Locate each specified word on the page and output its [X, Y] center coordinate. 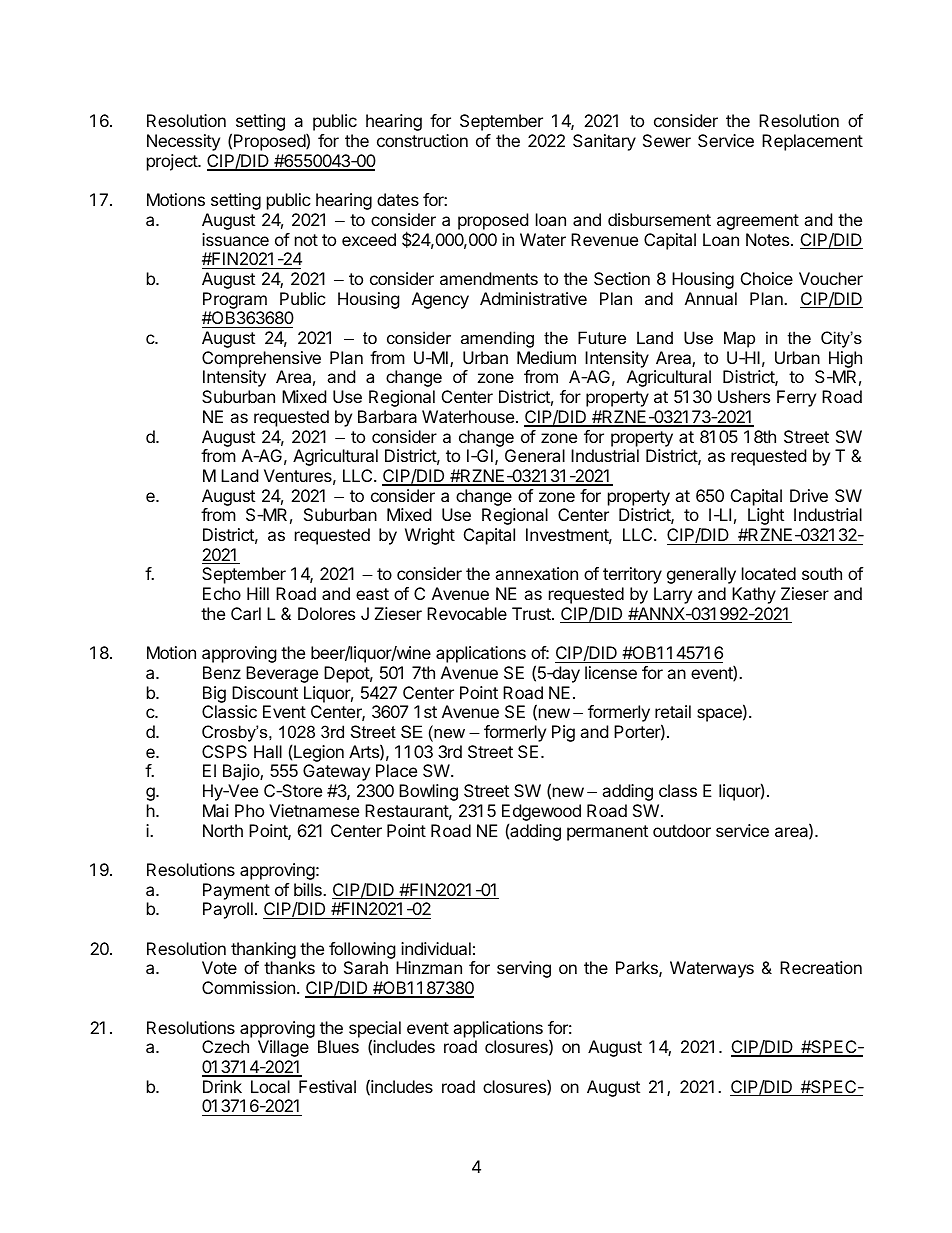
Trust [532, 613]
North [223, 830]
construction [422, 140]
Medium [546, 357]
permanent [607, 833]
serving [524, 969]
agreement [758, 222]
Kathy [754, 595]
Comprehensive [261, 359]
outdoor [682, 830]
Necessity [183, 142]
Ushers [744, 396]
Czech [225, 1046]
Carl [246, 613]
